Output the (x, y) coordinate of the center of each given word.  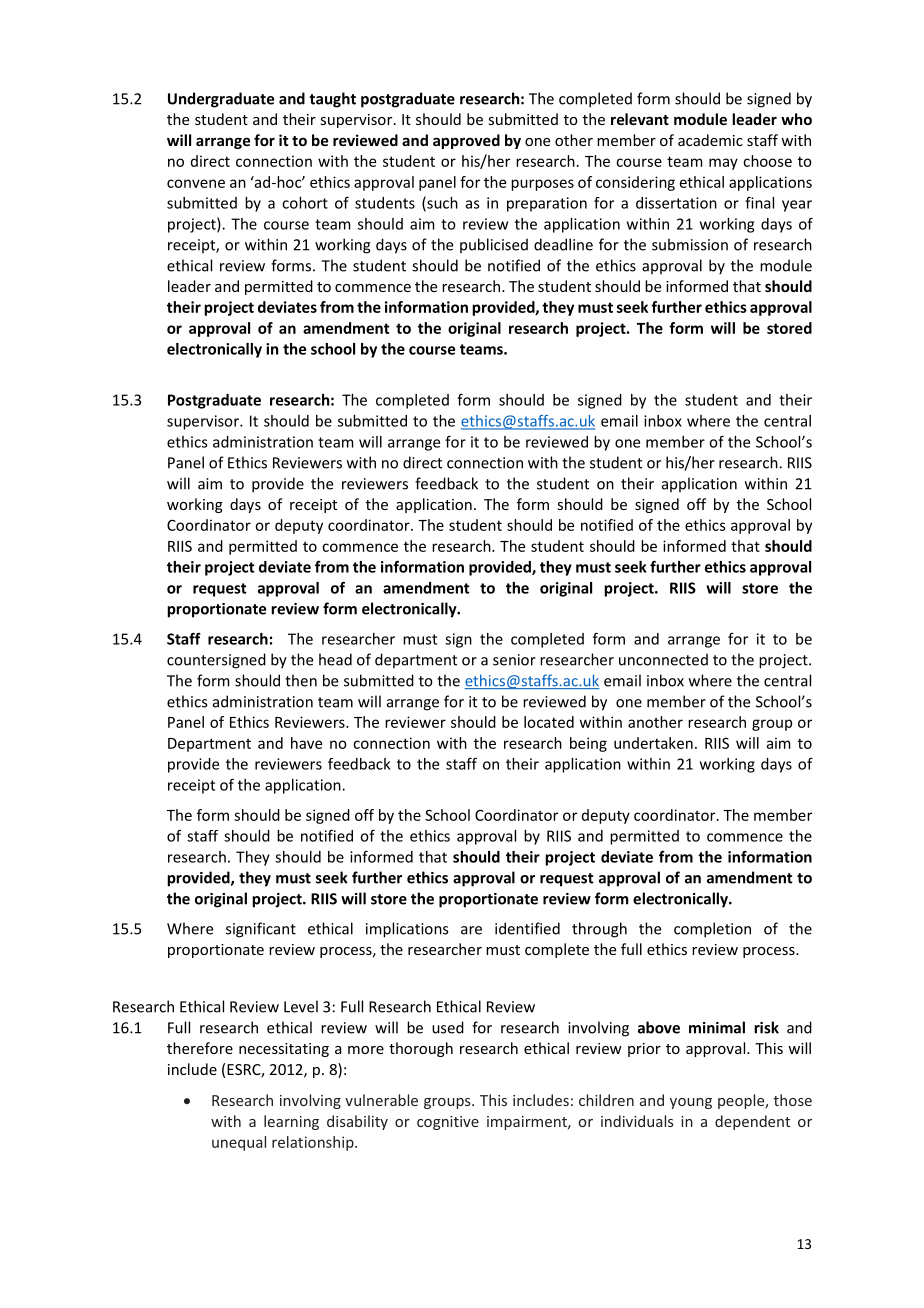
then (301, 680)
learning (291, 1122)
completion (712, 930)
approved (466, 141)
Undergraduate (221, 100)
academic (710, 140)
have (306, 743)
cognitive (448, 1123)
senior (514, 660)
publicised (494, 245)
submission (690, 244)
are (471, 930)
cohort (305, 203)
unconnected (663, 659)
